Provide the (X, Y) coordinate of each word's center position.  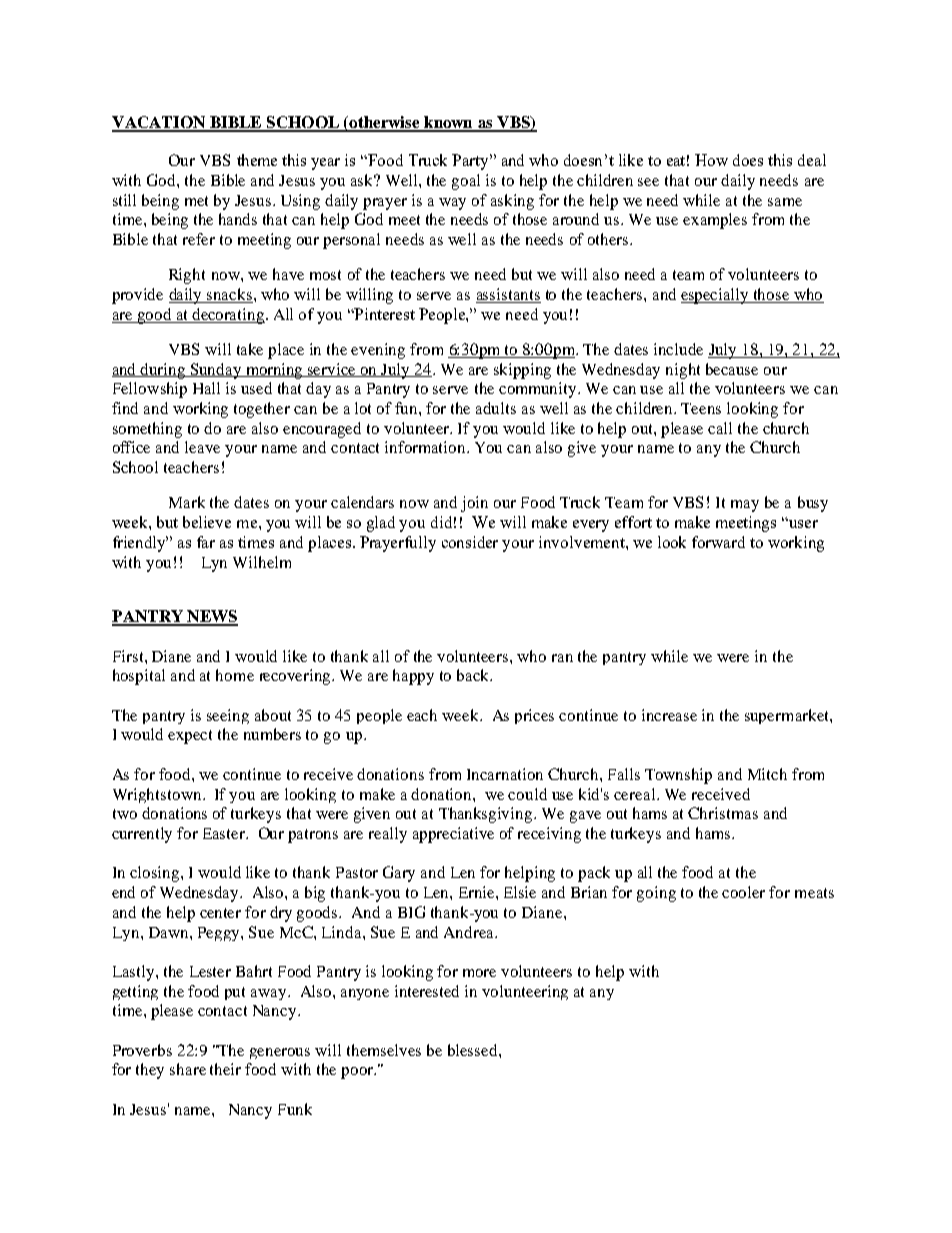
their (225, 1069)
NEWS (211, 617)
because (732, 369)
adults (496, 408)
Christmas (723, 813)
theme (257, 160)
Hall (206, 388)
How (711, 160)
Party (472, 162)
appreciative (453, 835)
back (474, 675)
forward (718, 542)
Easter (225, 833)
